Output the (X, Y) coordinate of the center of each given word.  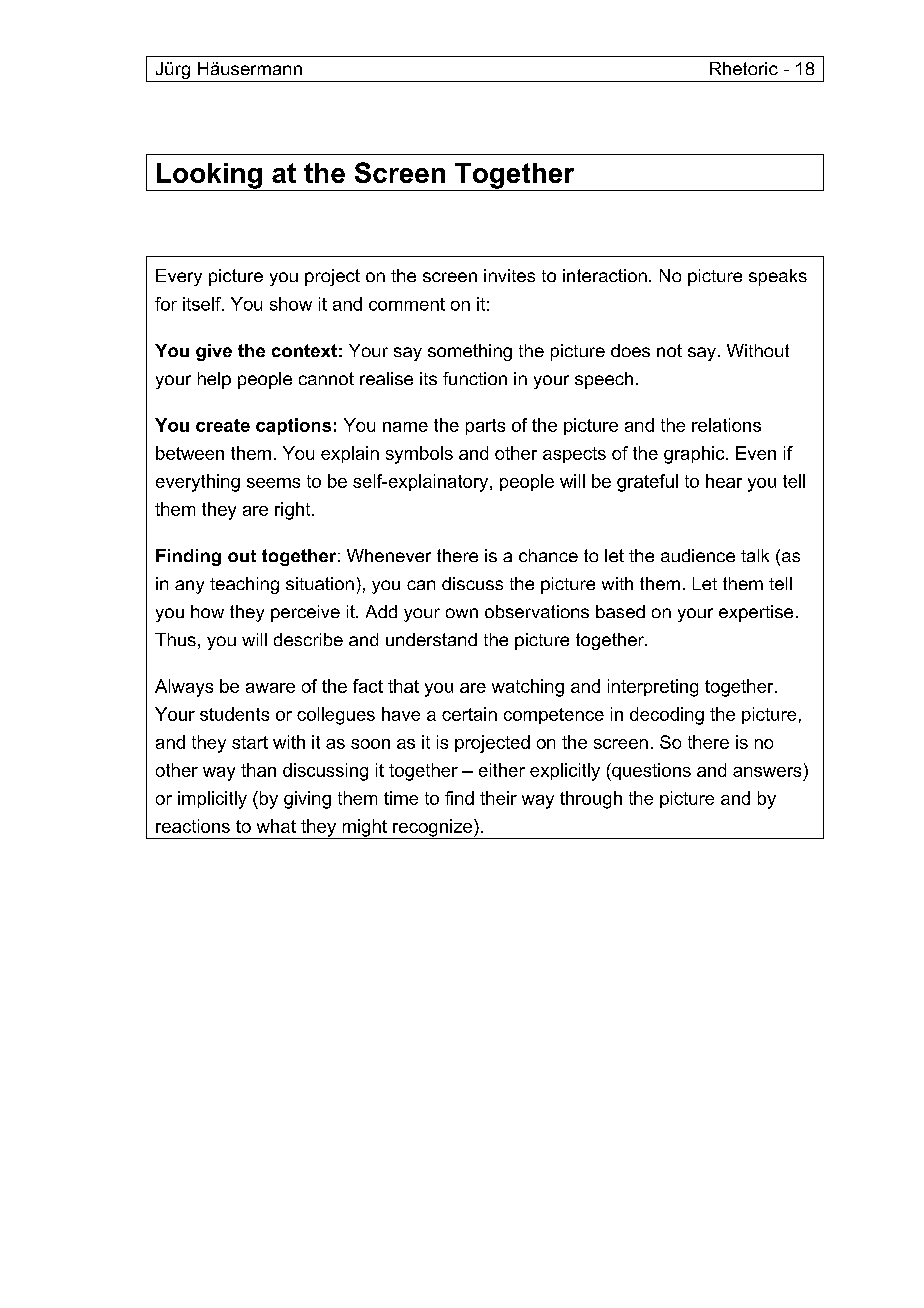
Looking (209, 177)
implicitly (212, 800)
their (498, 798)
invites (509, 275)
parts (485, 427)
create (223, 425)
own (462, 613)
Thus (175, 639)
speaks (778, 277)
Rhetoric (744, 68)
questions (650, 772)
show (291, 304)
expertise (756, 613)
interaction (605, 275)
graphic (695, 455)
